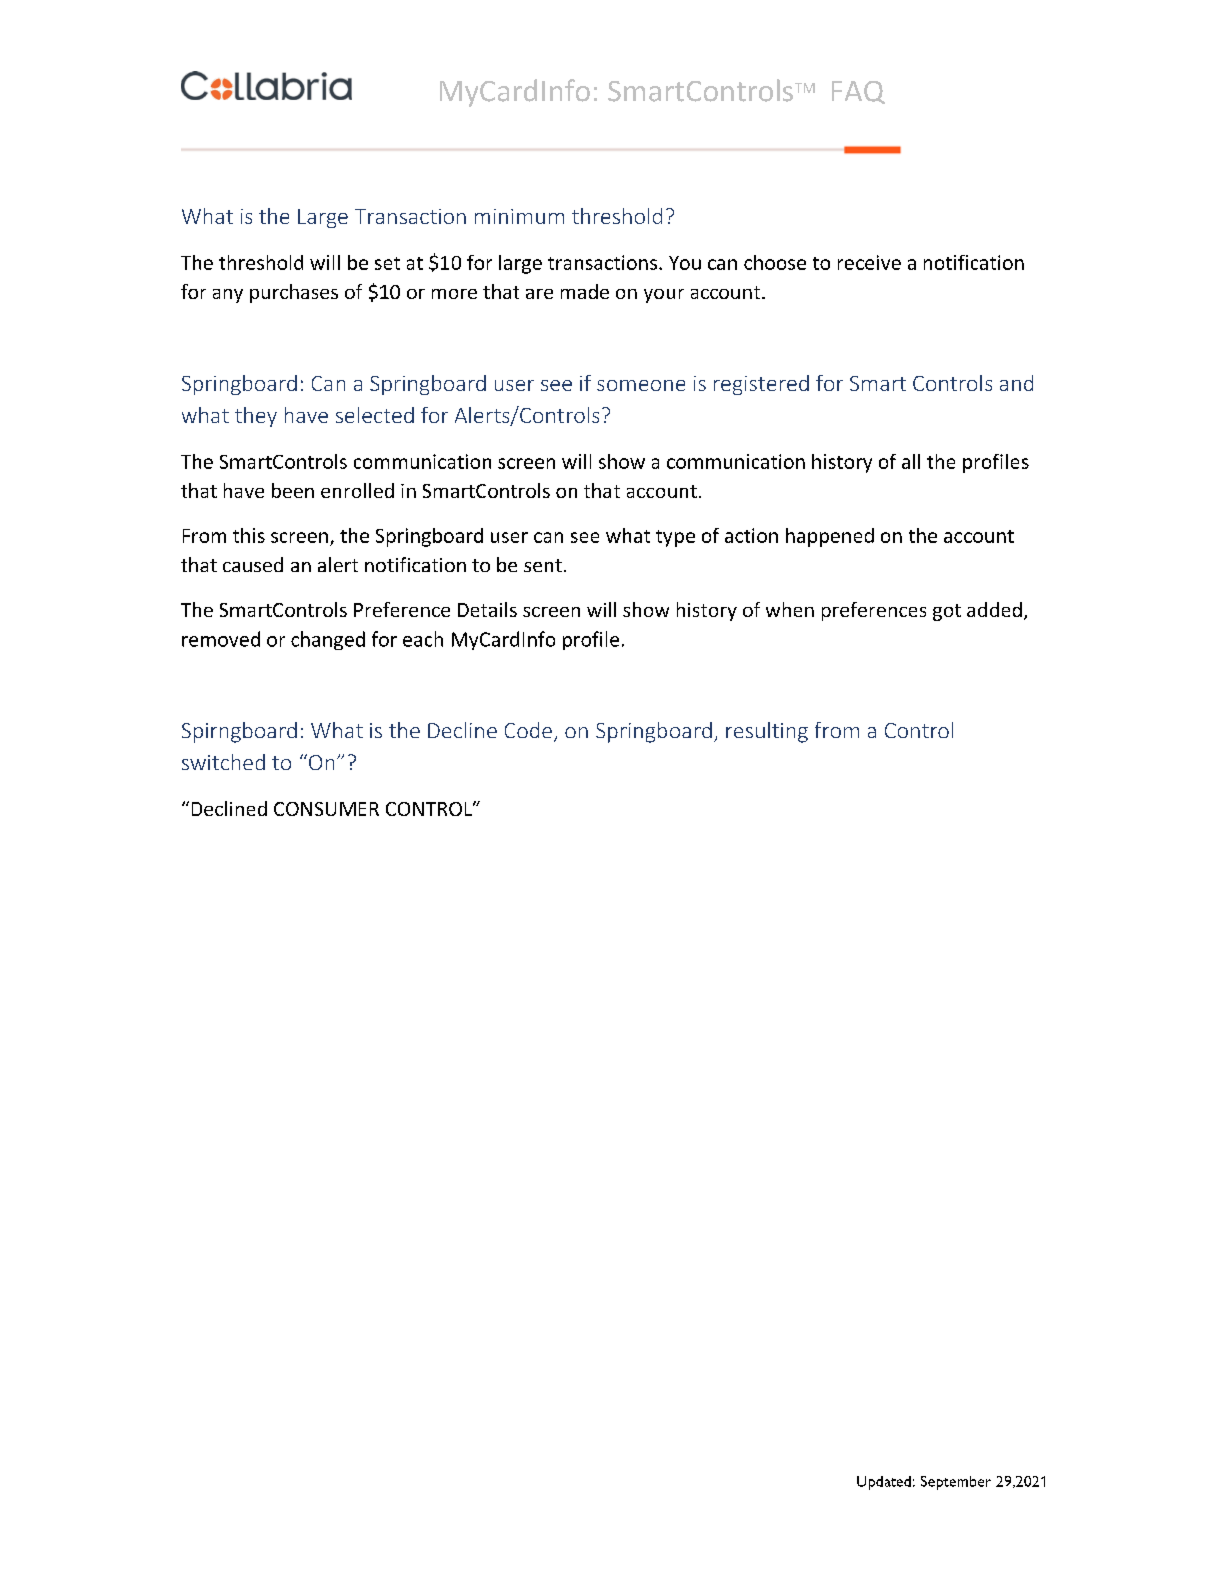  I want to click on set, so click(387, 263).
